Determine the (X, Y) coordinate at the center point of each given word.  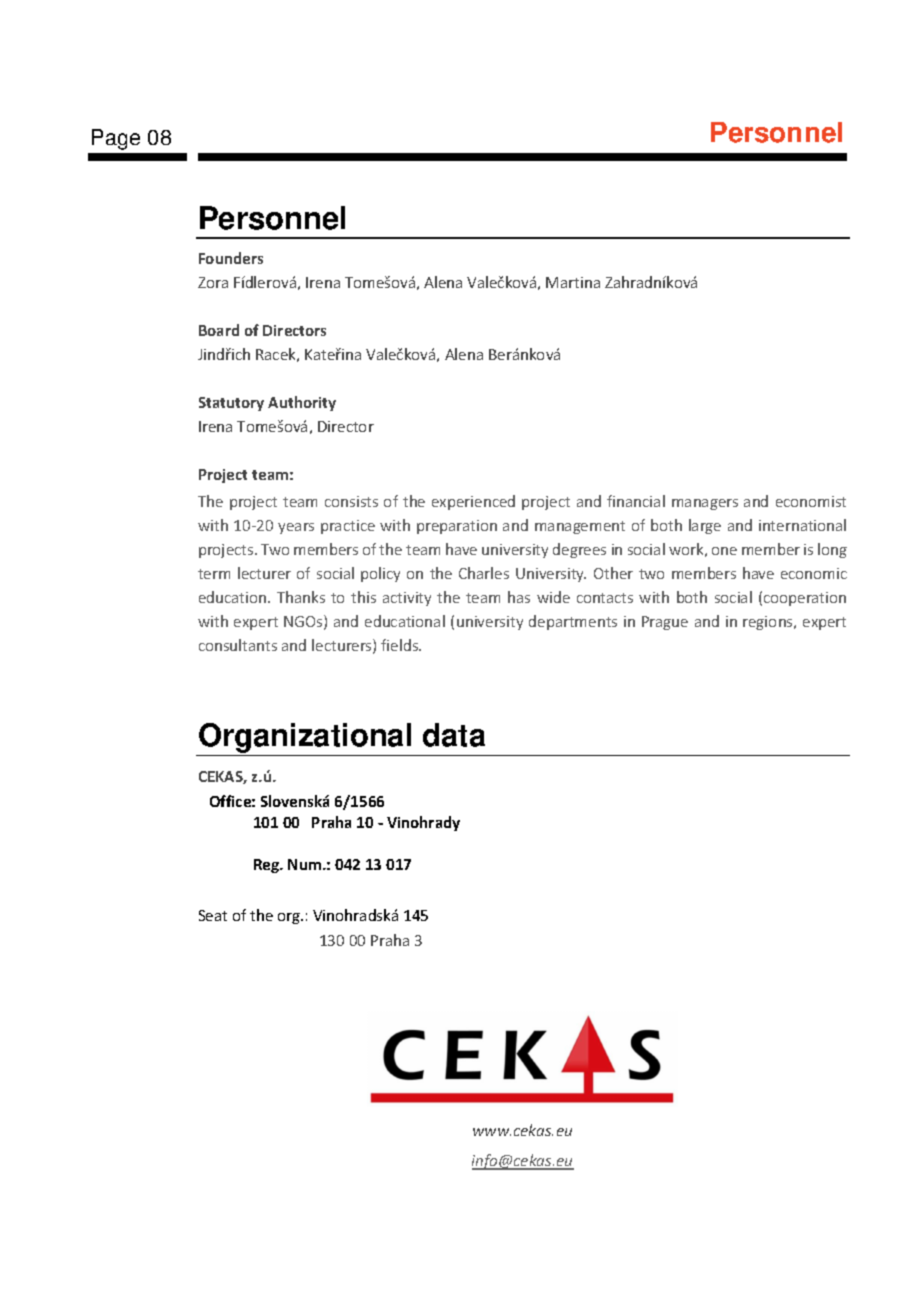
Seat (213, 915)
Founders (231, 258)
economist (811, 501)
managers (705, 504)
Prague (665, 623)
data (454, 735)
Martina (573, 282)
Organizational (305, 739)
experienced (473, 502)
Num (306, 864)
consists (351, 501)
